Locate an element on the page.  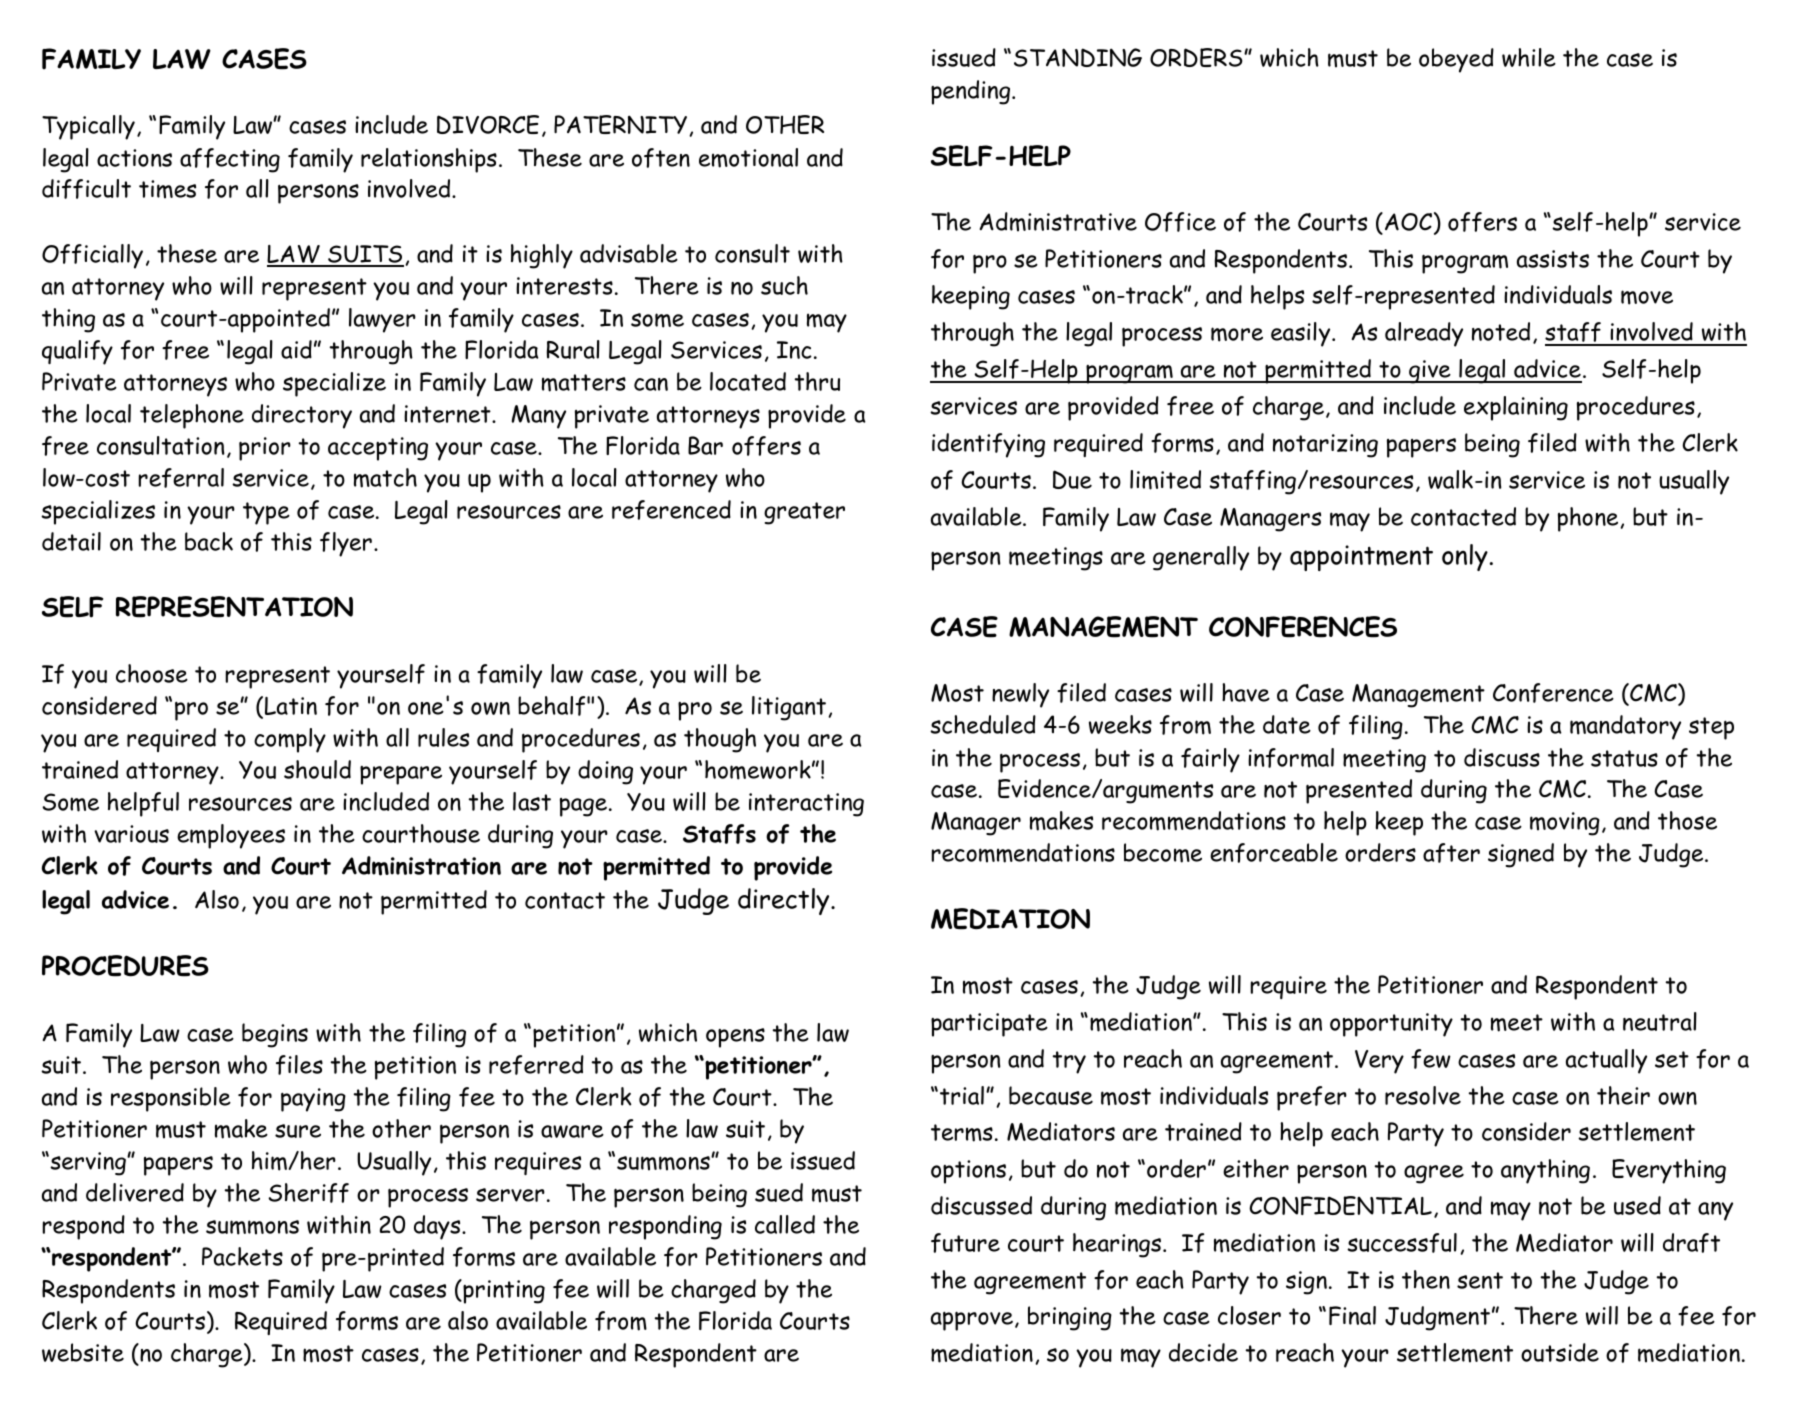
pending is located at coordinates (972, 92).
